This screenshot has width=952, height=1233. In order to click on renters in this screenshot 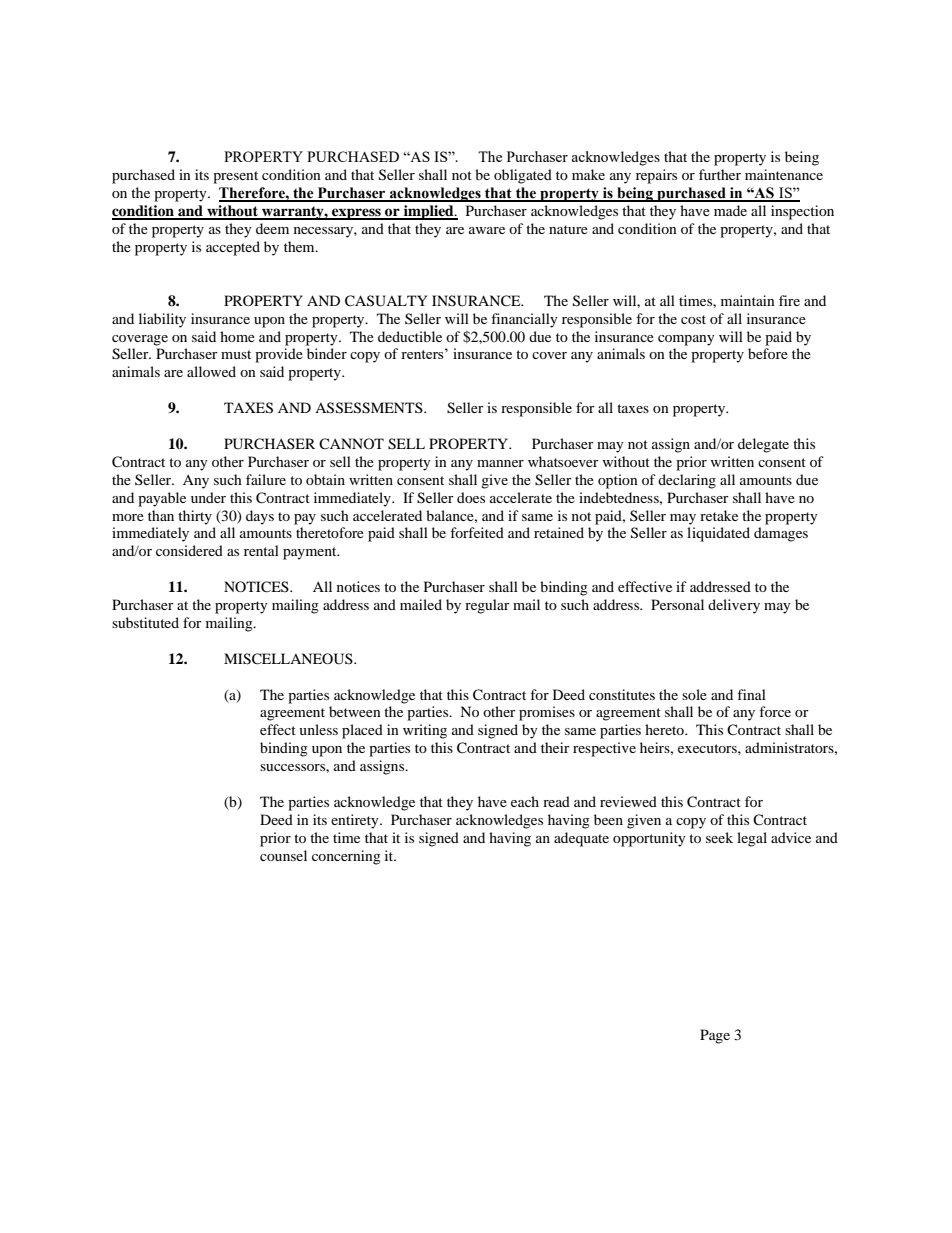, I will do `click(423, 353)`.
